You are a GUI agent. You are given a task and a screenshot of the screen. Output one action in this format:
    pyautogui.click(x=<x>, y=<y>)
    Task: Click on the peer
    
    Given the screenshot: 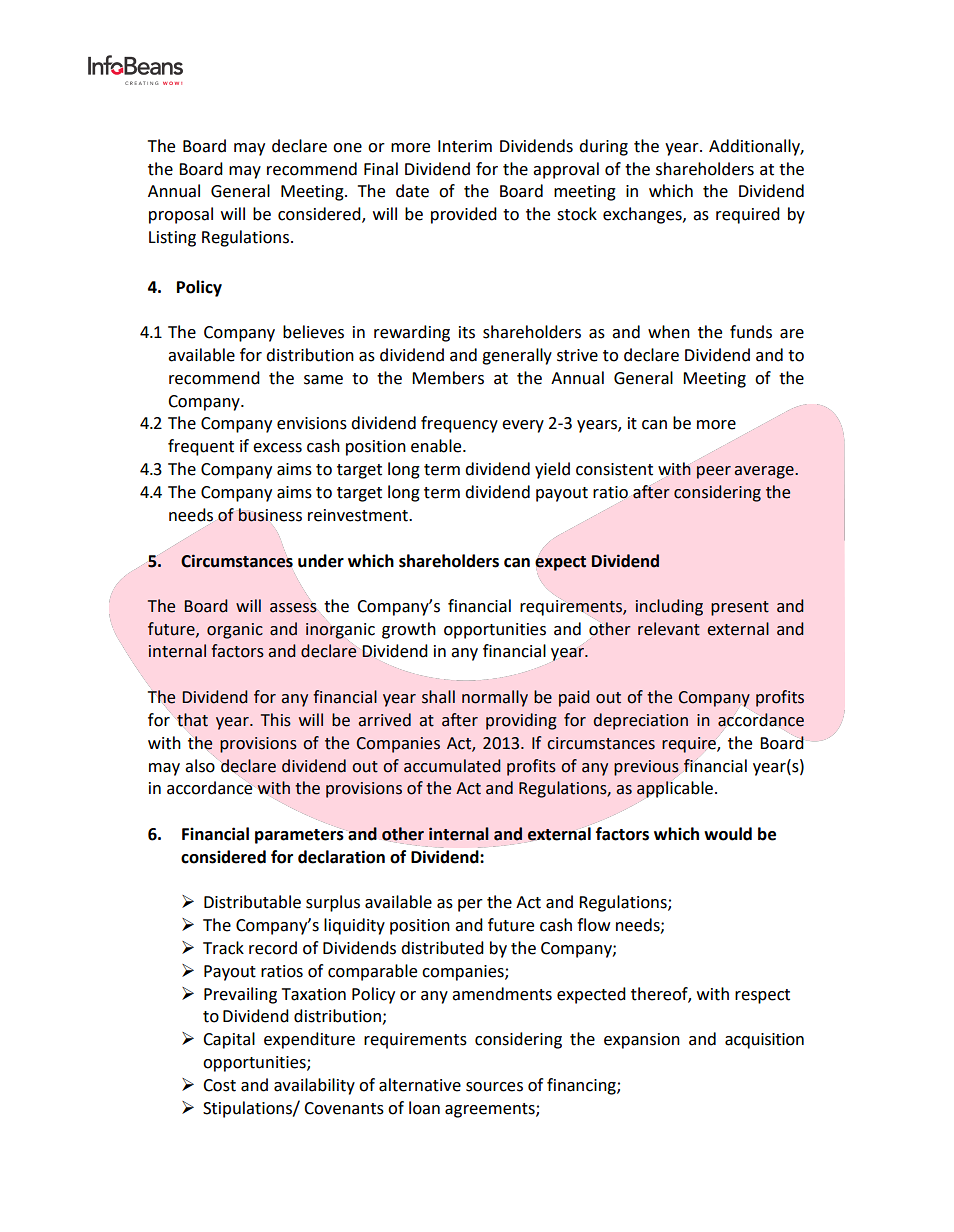 What is the action you would take?
    pyautogui.click(x=714, y=472)
